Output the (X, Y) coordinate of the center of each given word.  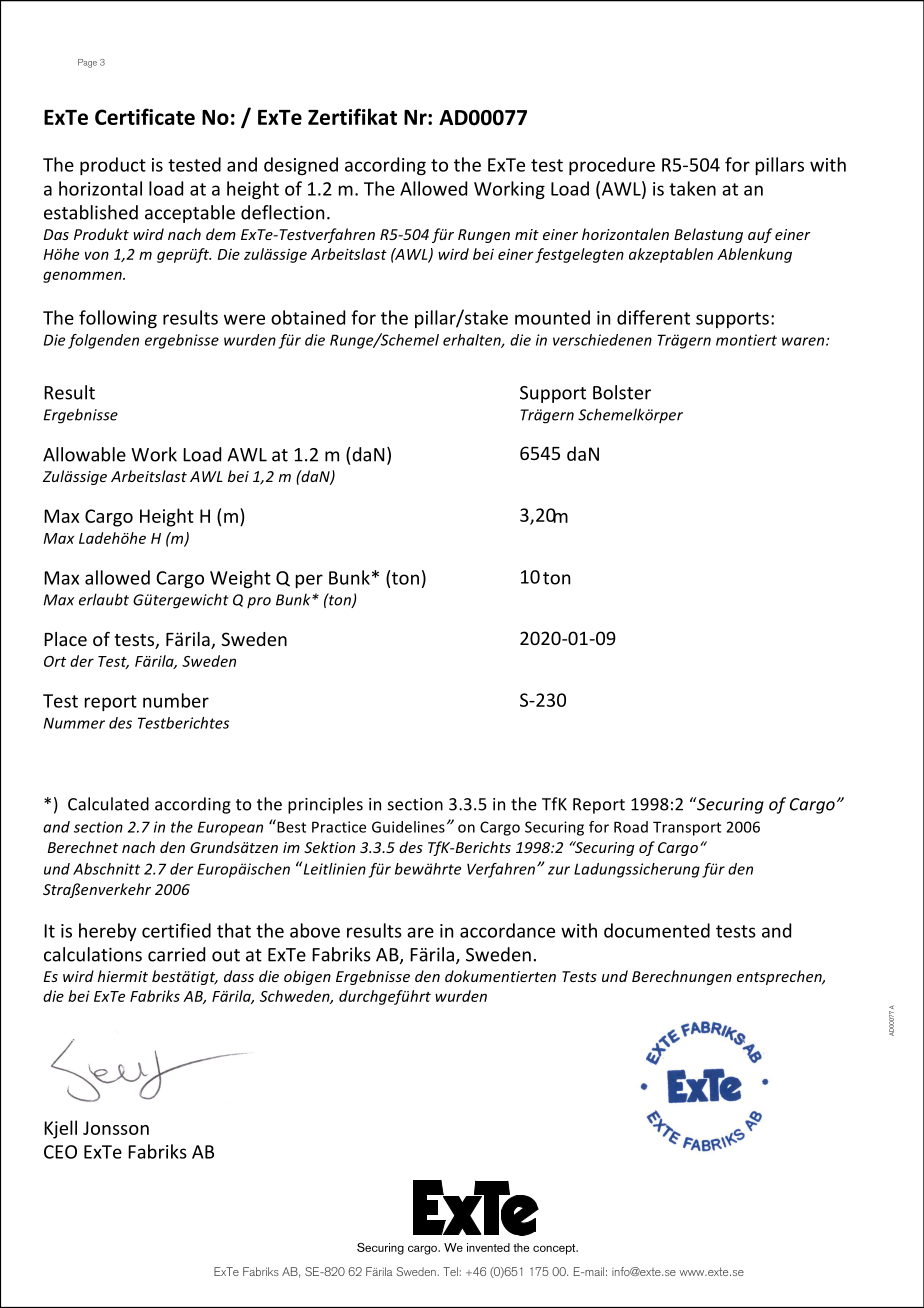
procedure (612, 166)
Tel (450, 1271)
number (176, 700)
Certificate (145, 116)
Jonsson (116, 1128)
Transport (687, 828)
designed (301, 166)
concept (555, 1249)
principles (325, 805)
